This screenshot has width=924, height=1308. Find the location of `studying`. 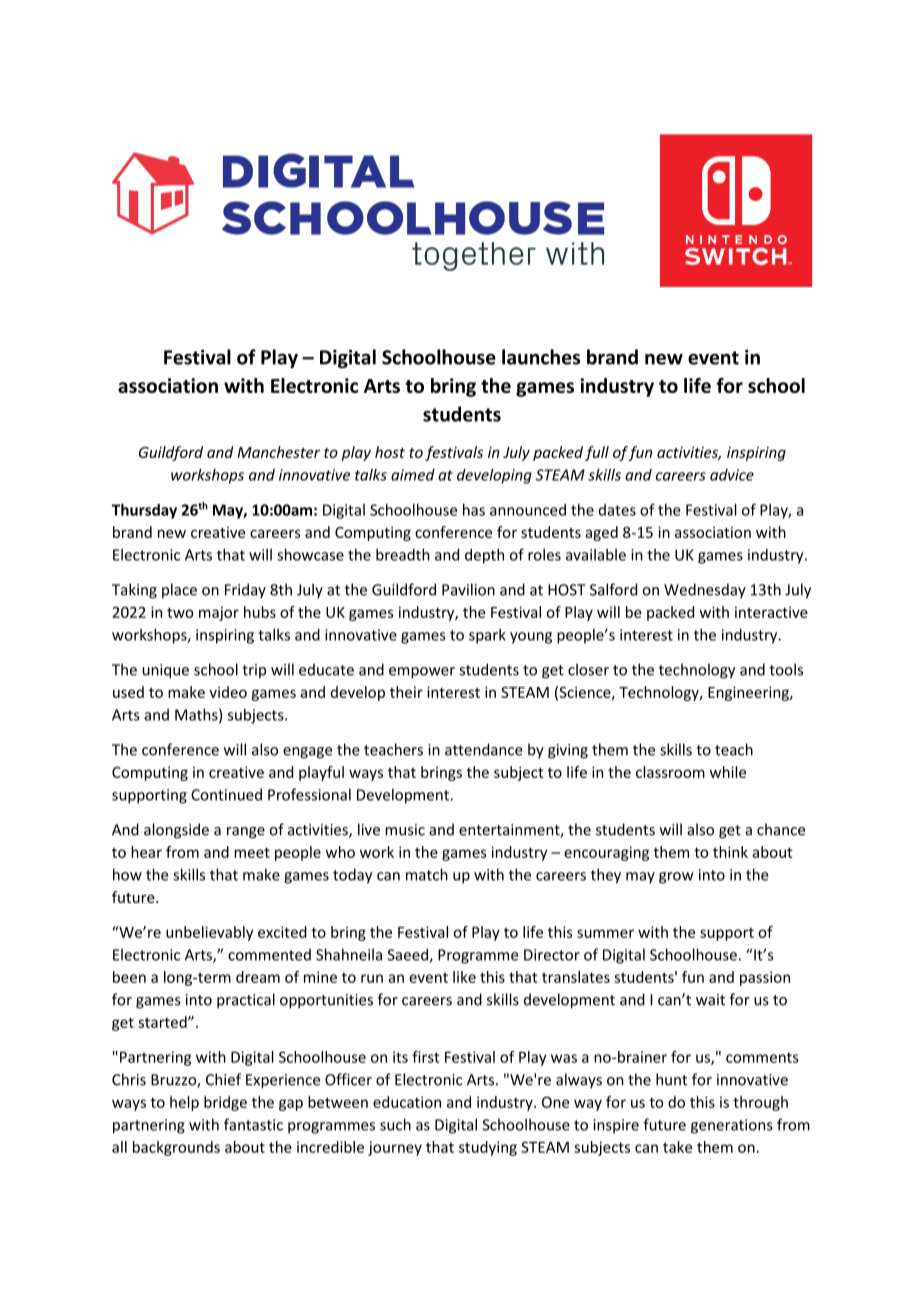

studying is located at coordinates (488, 1148).
